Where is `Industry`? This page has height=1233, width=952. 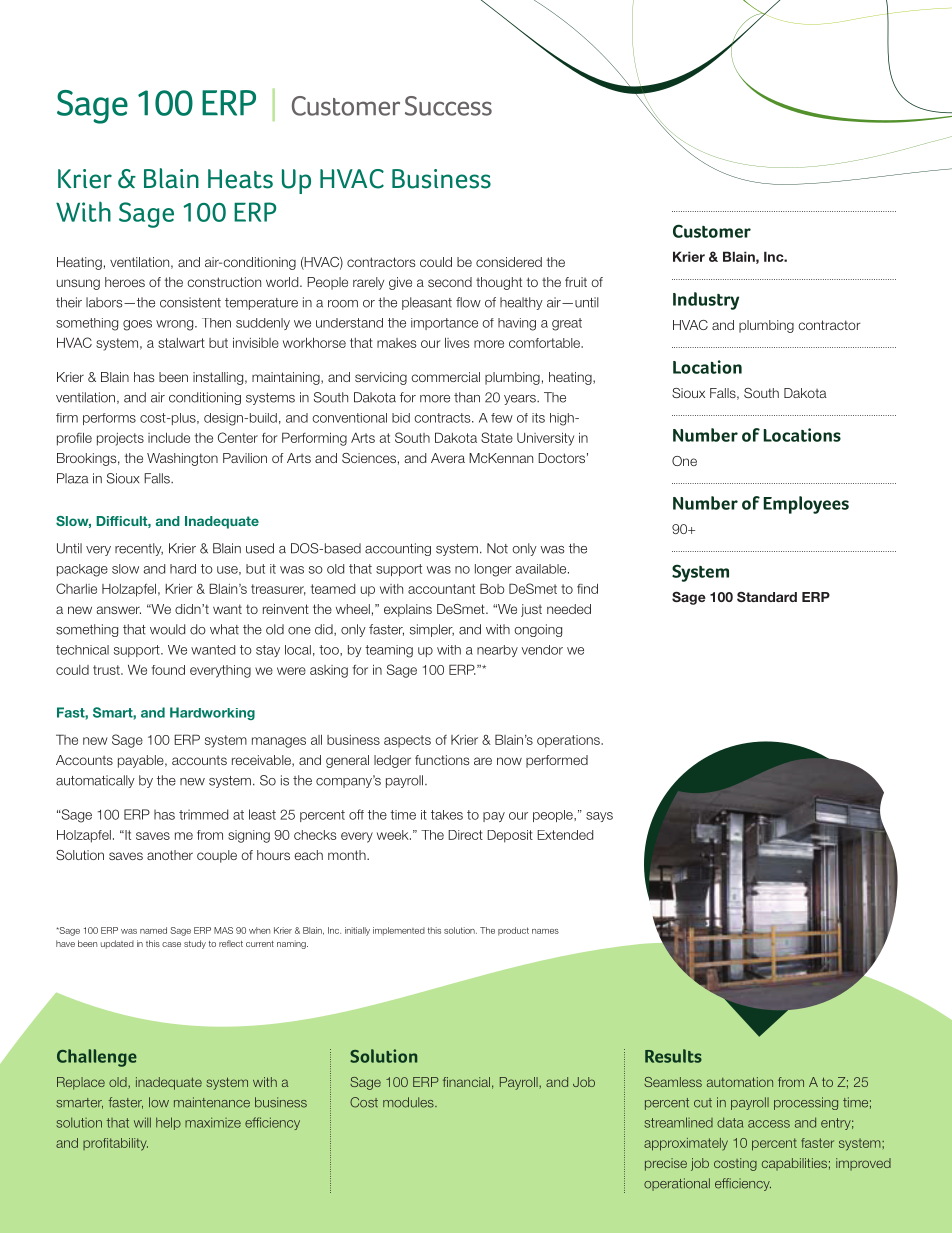 Industry is located at coordinates (706, 301).
